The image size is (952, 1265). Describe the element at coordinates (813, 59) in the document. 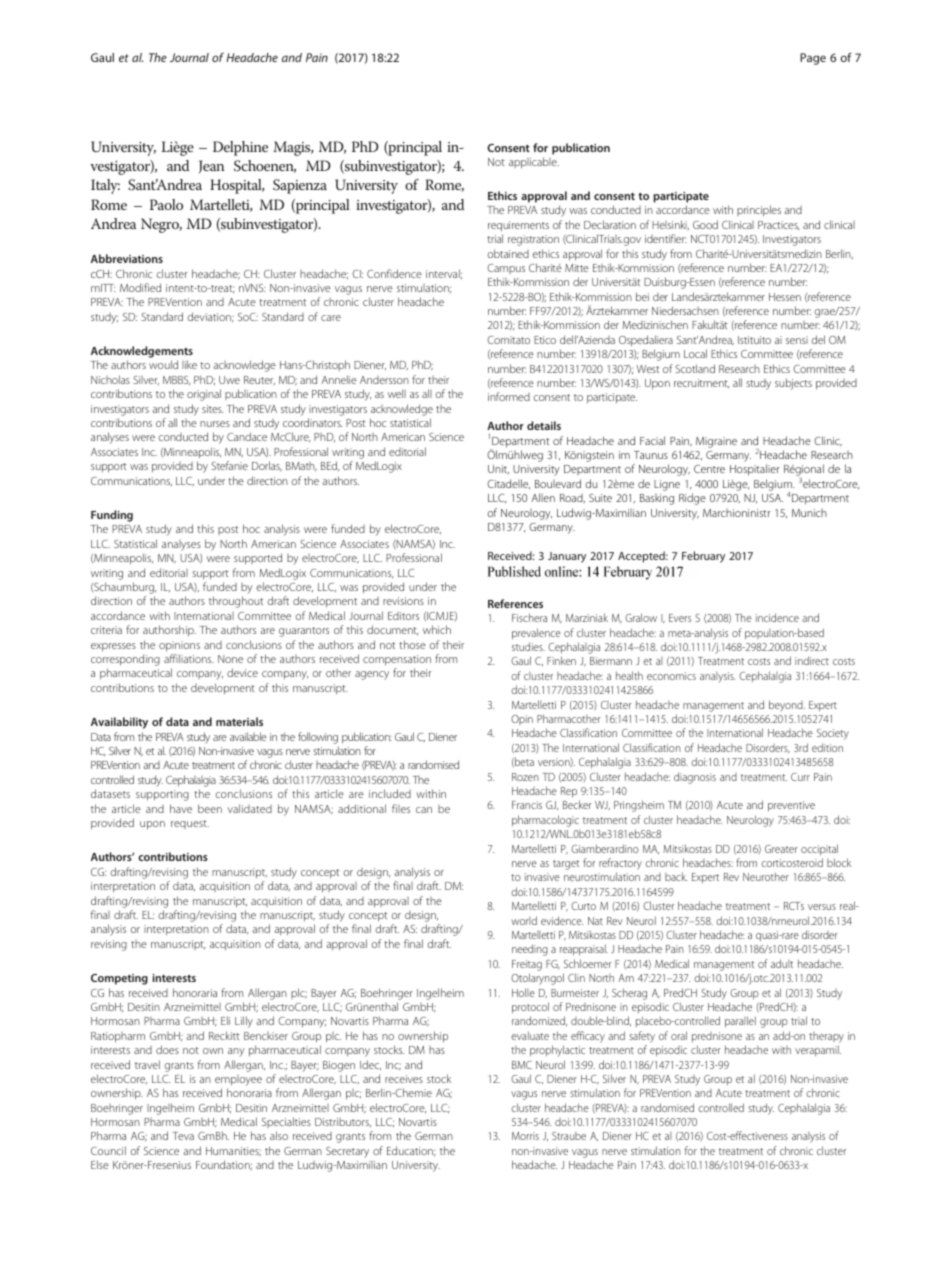

I see `Page` at that location.
